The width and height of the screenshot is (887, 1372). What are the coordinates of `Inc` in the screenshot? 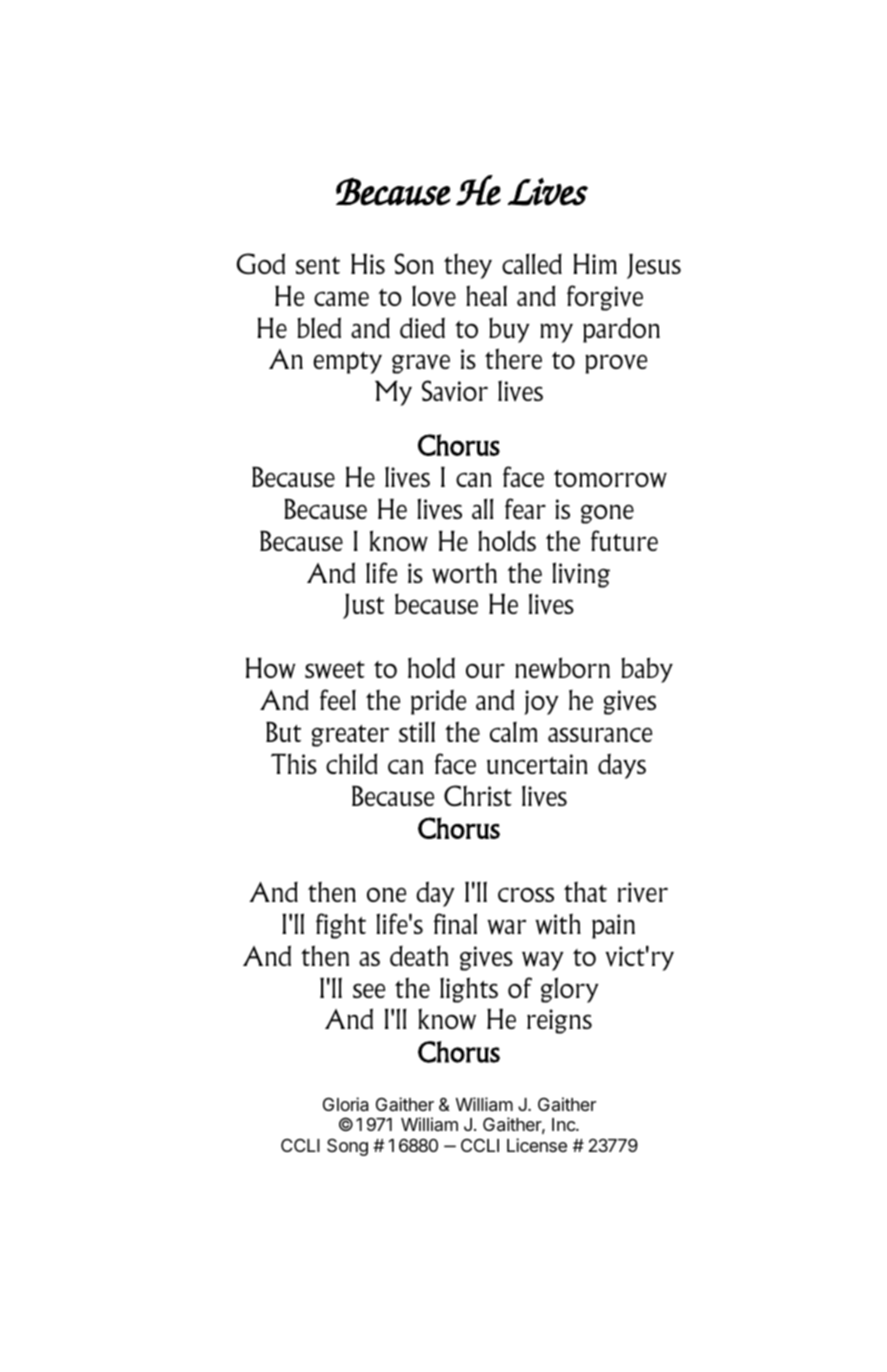 It's located at (564, 1124).
